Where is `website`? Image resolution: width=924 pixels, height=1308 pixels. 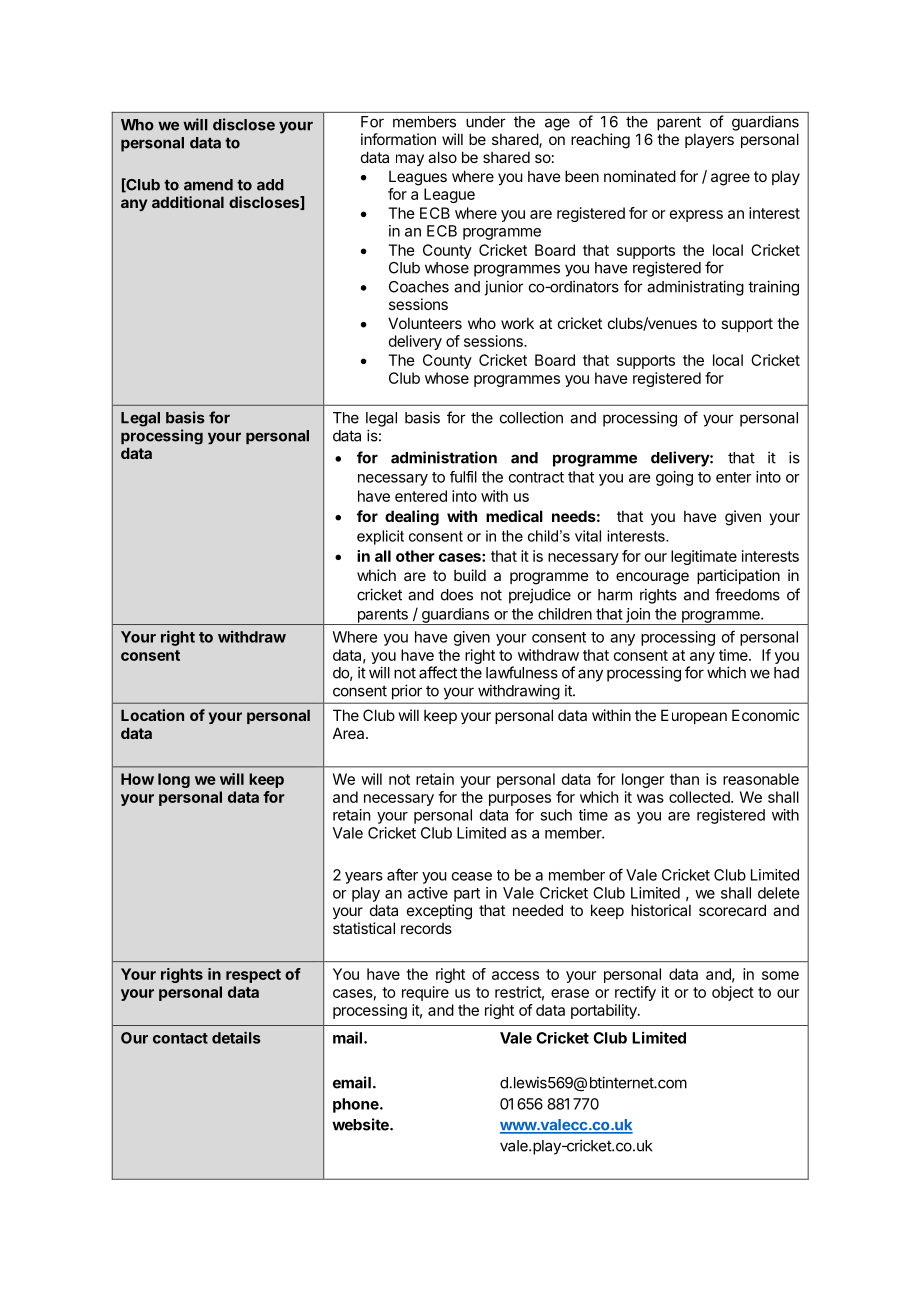
website is located at coordinates (361, 1124).
